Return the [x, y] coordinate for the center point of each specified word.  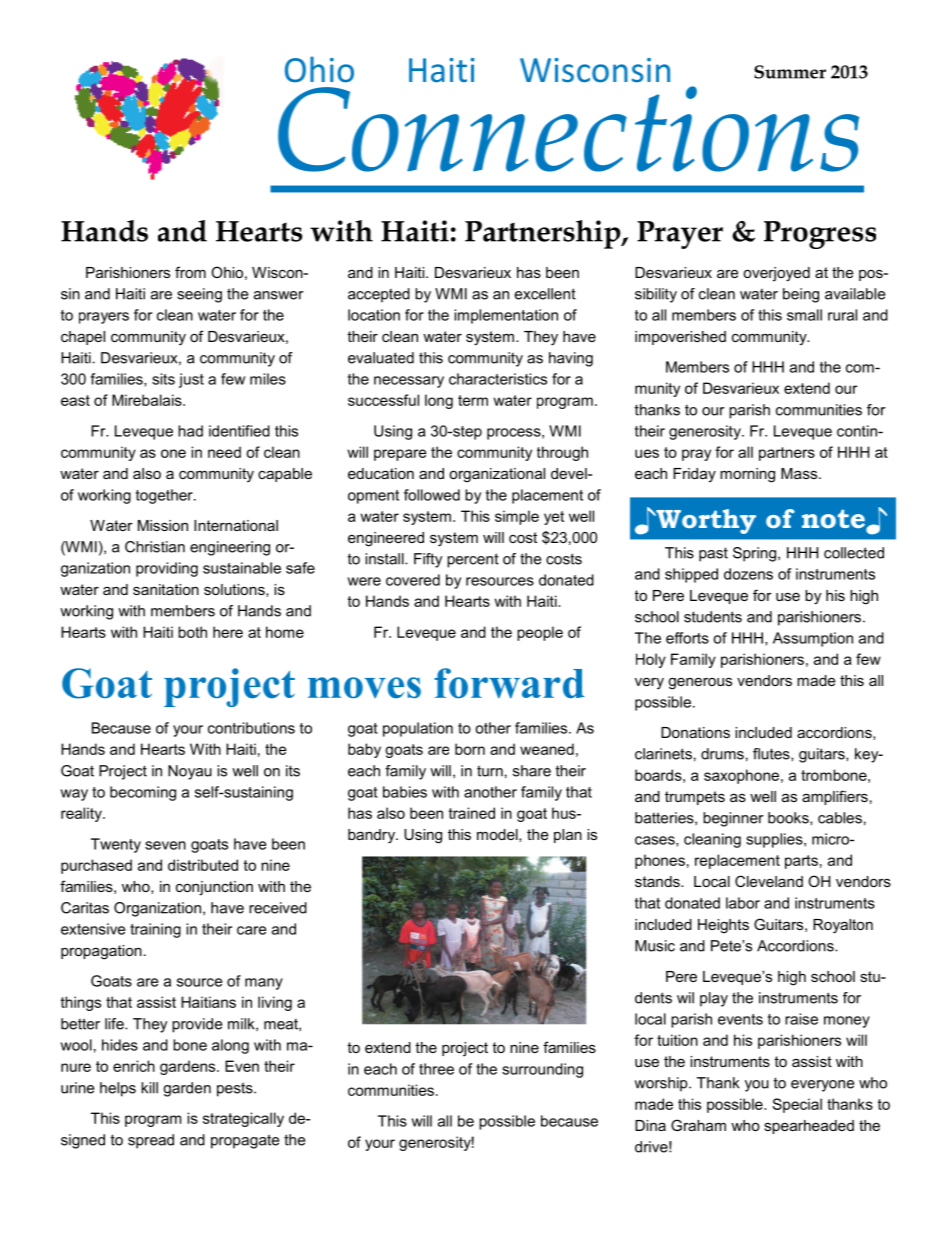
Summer [790, 72]
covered [413, 580]
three [436, 1069]
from [190, 272]
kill [149, 1088]
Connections [568, 129]
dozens [748, 574]
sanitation [166, 589]
